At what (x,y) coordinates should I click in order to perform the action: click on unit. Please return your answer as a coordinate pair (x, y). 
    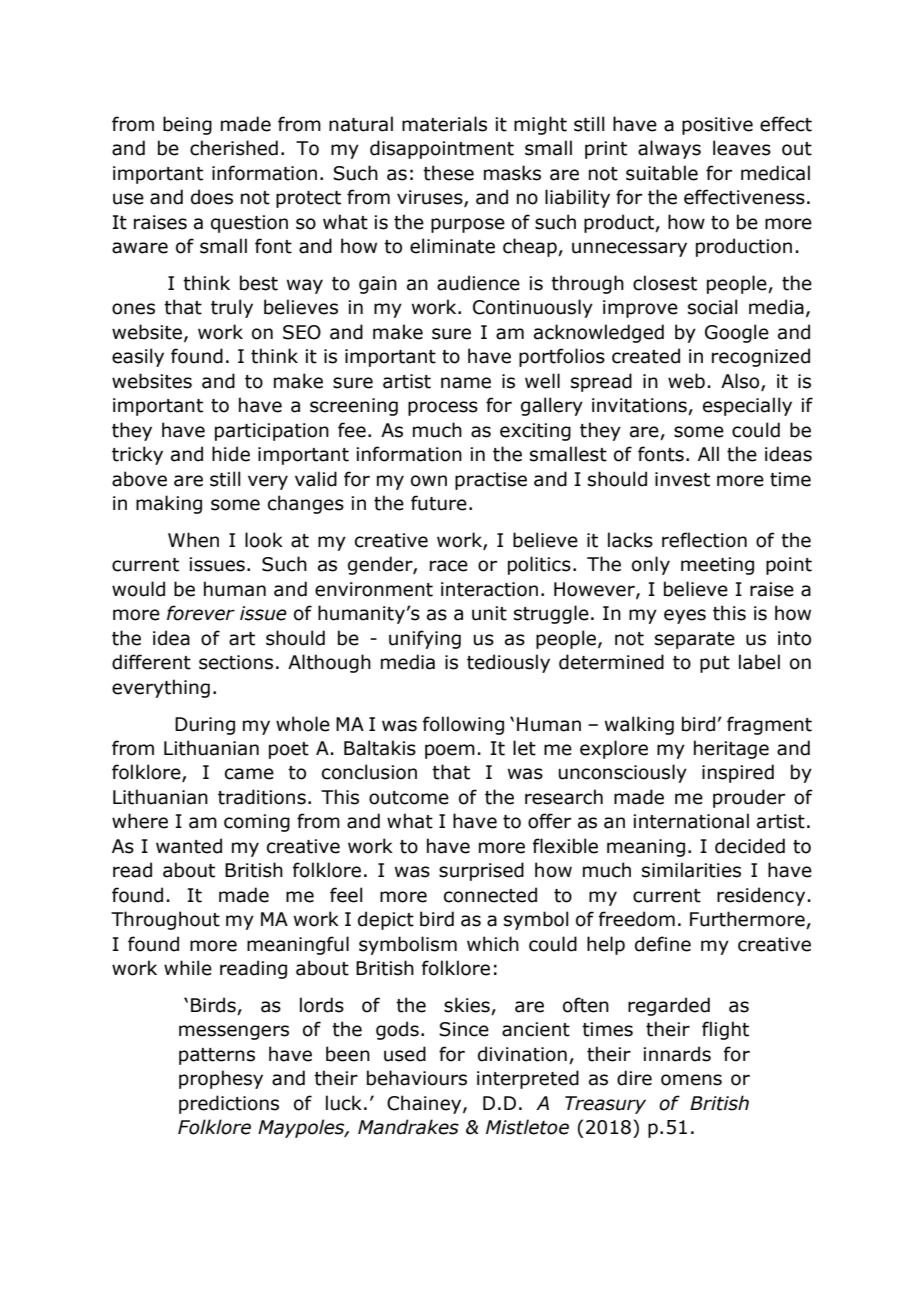
    Looking at the image, I should click on (489, 613).
